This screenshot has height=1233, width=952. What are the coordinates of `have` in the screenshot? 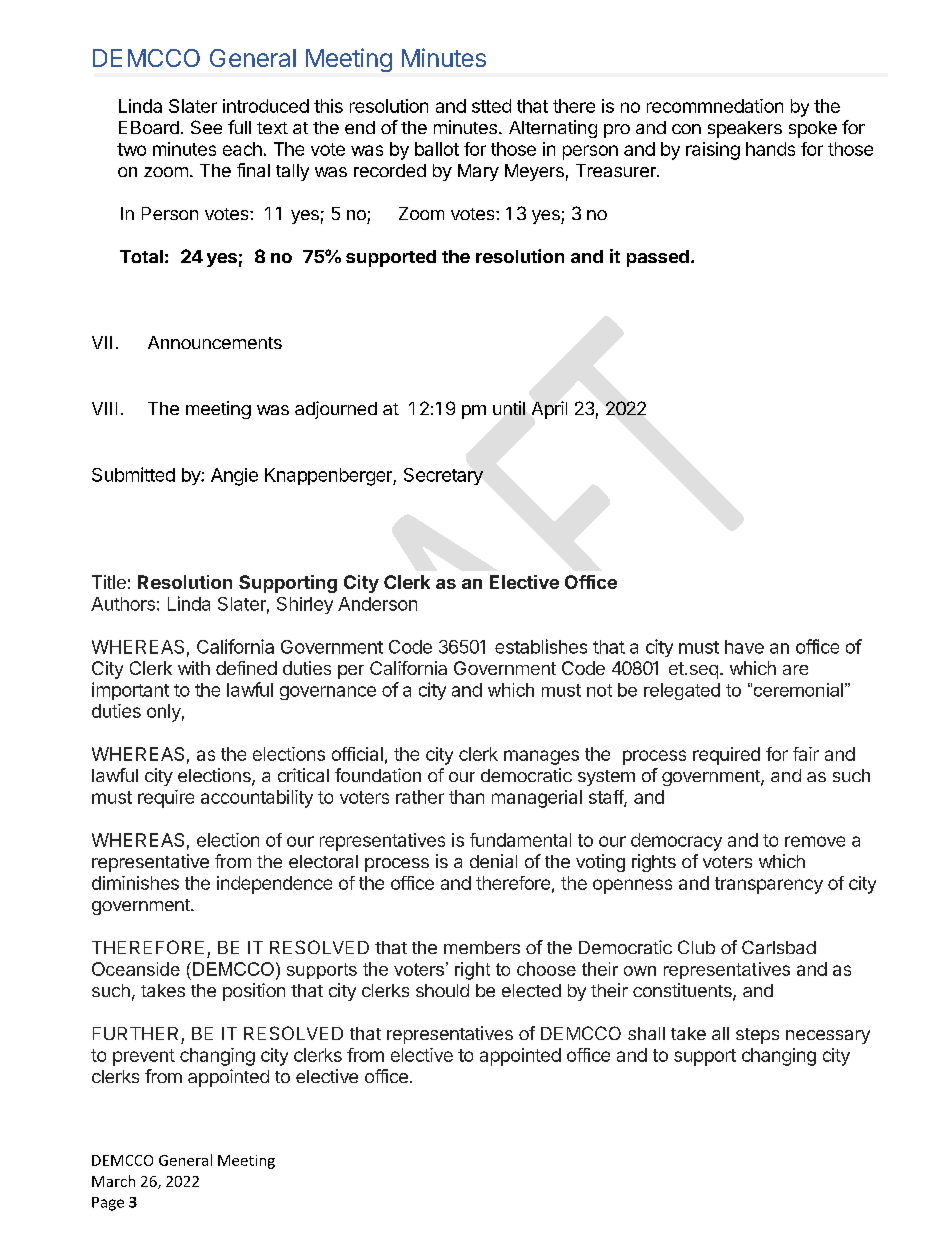 It's located at (744, 647).
